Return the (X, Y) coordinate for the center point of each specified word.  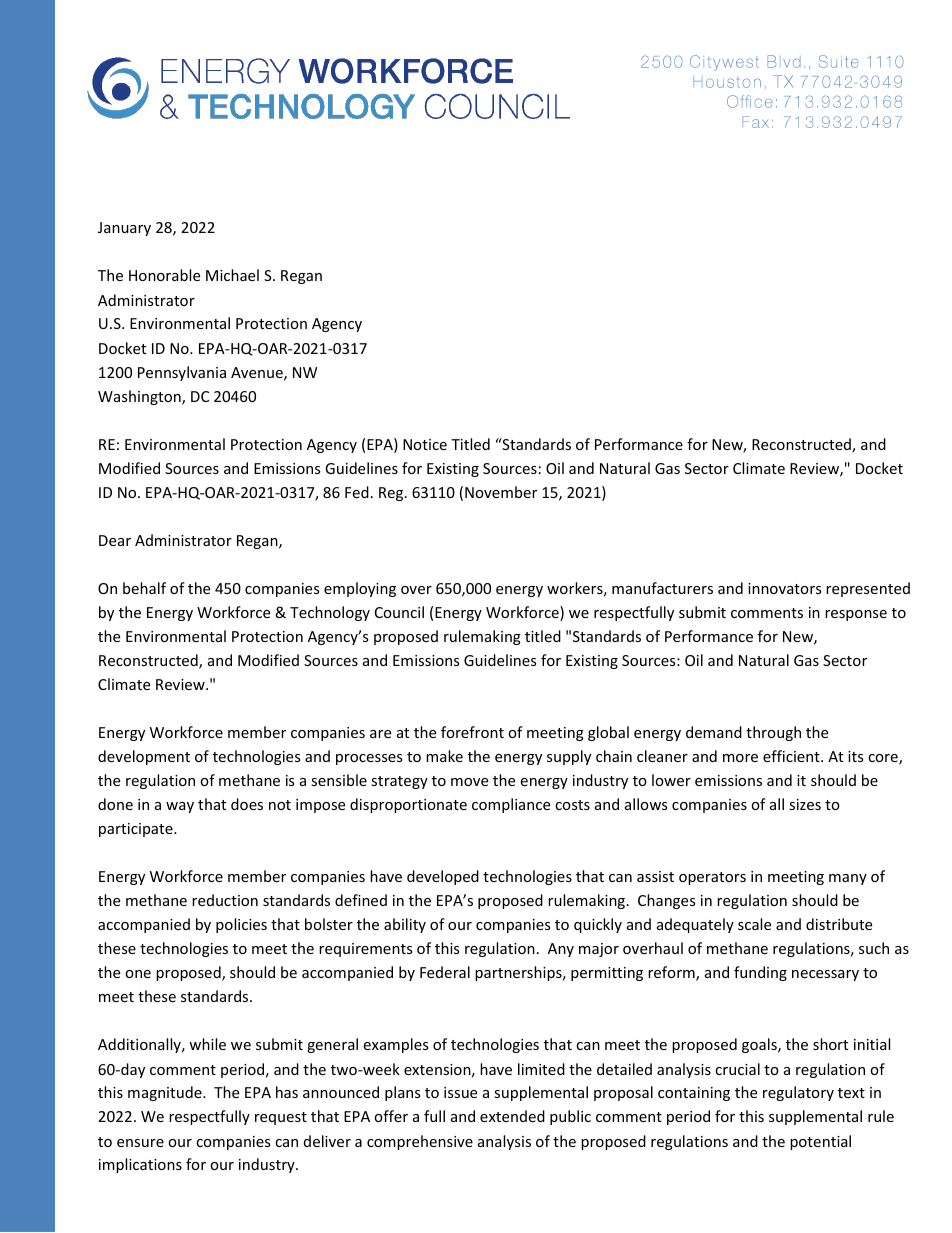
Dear (115, 540)
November (501, 492)
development (144, 757)
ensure (140, 1143)
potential (820, 1142)
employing (360, 589)
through (773, 733)
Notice (425, 444)
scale (754, 924)
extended (512, 1116)
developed (443, 877)
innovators (785, 588)
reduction (225, 900)
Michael (232, 275)
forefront (472, 732)
